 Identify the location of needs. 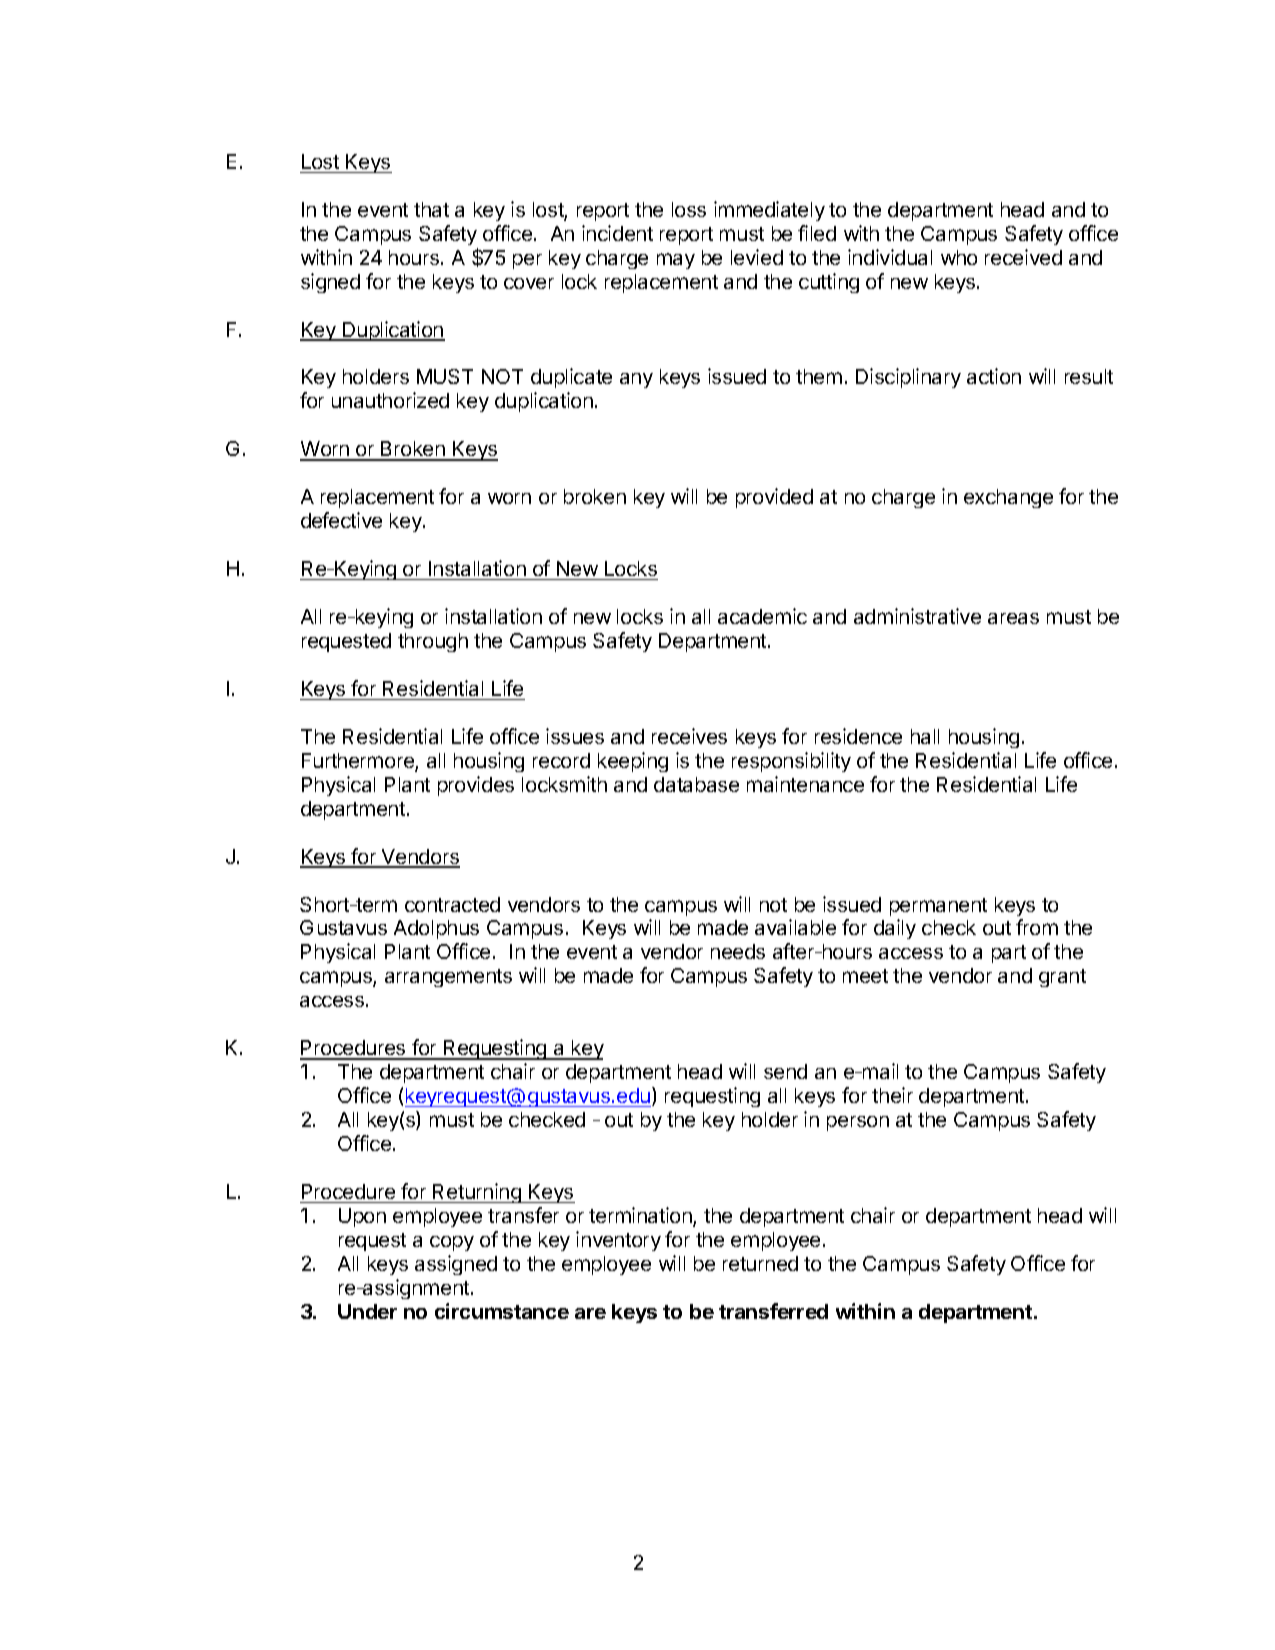
(738, 951).
